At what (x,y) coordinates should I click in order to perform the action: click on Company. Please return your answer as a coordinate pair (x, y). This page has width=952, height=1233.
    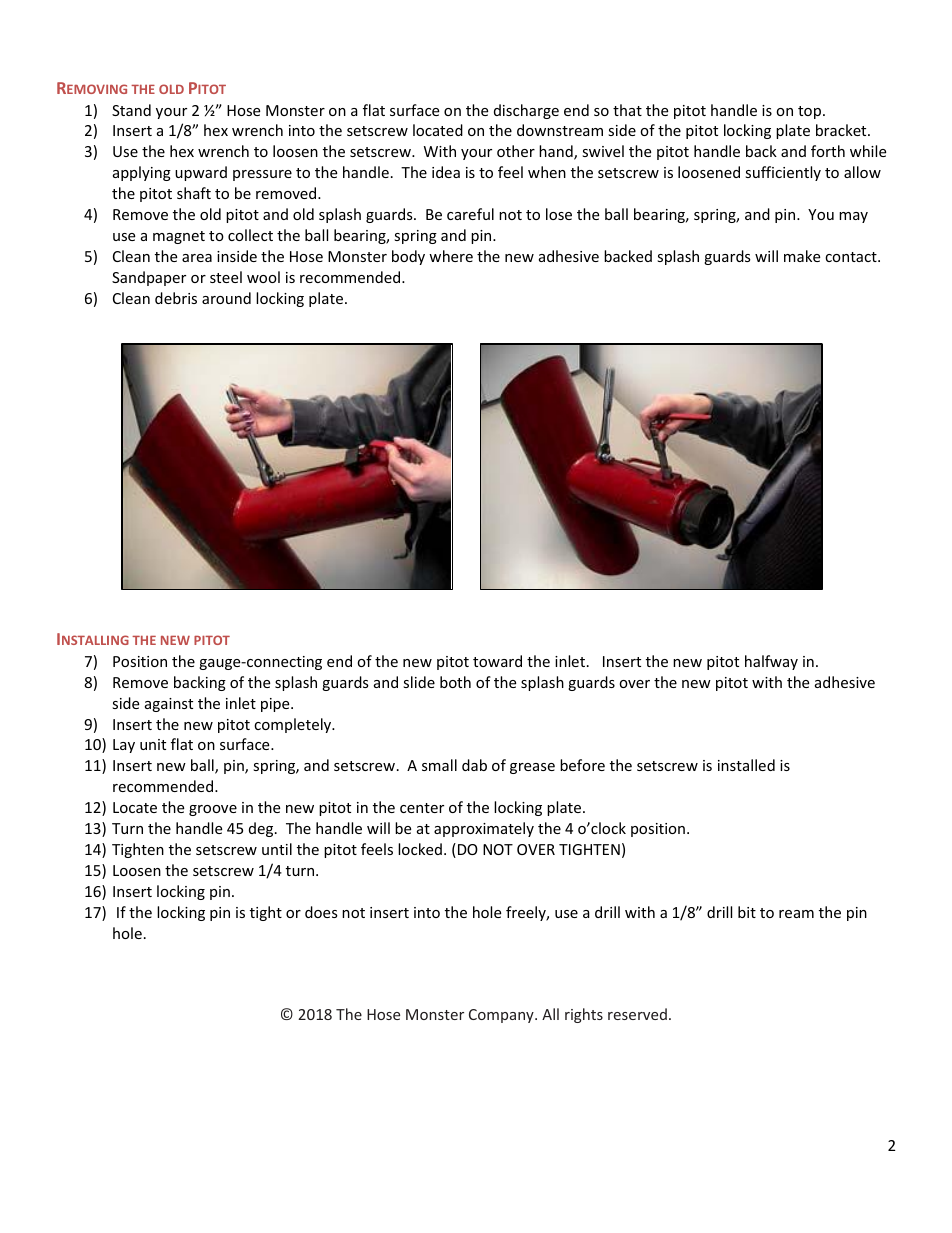
    Looking at the image, I should click on (502, 1016).
